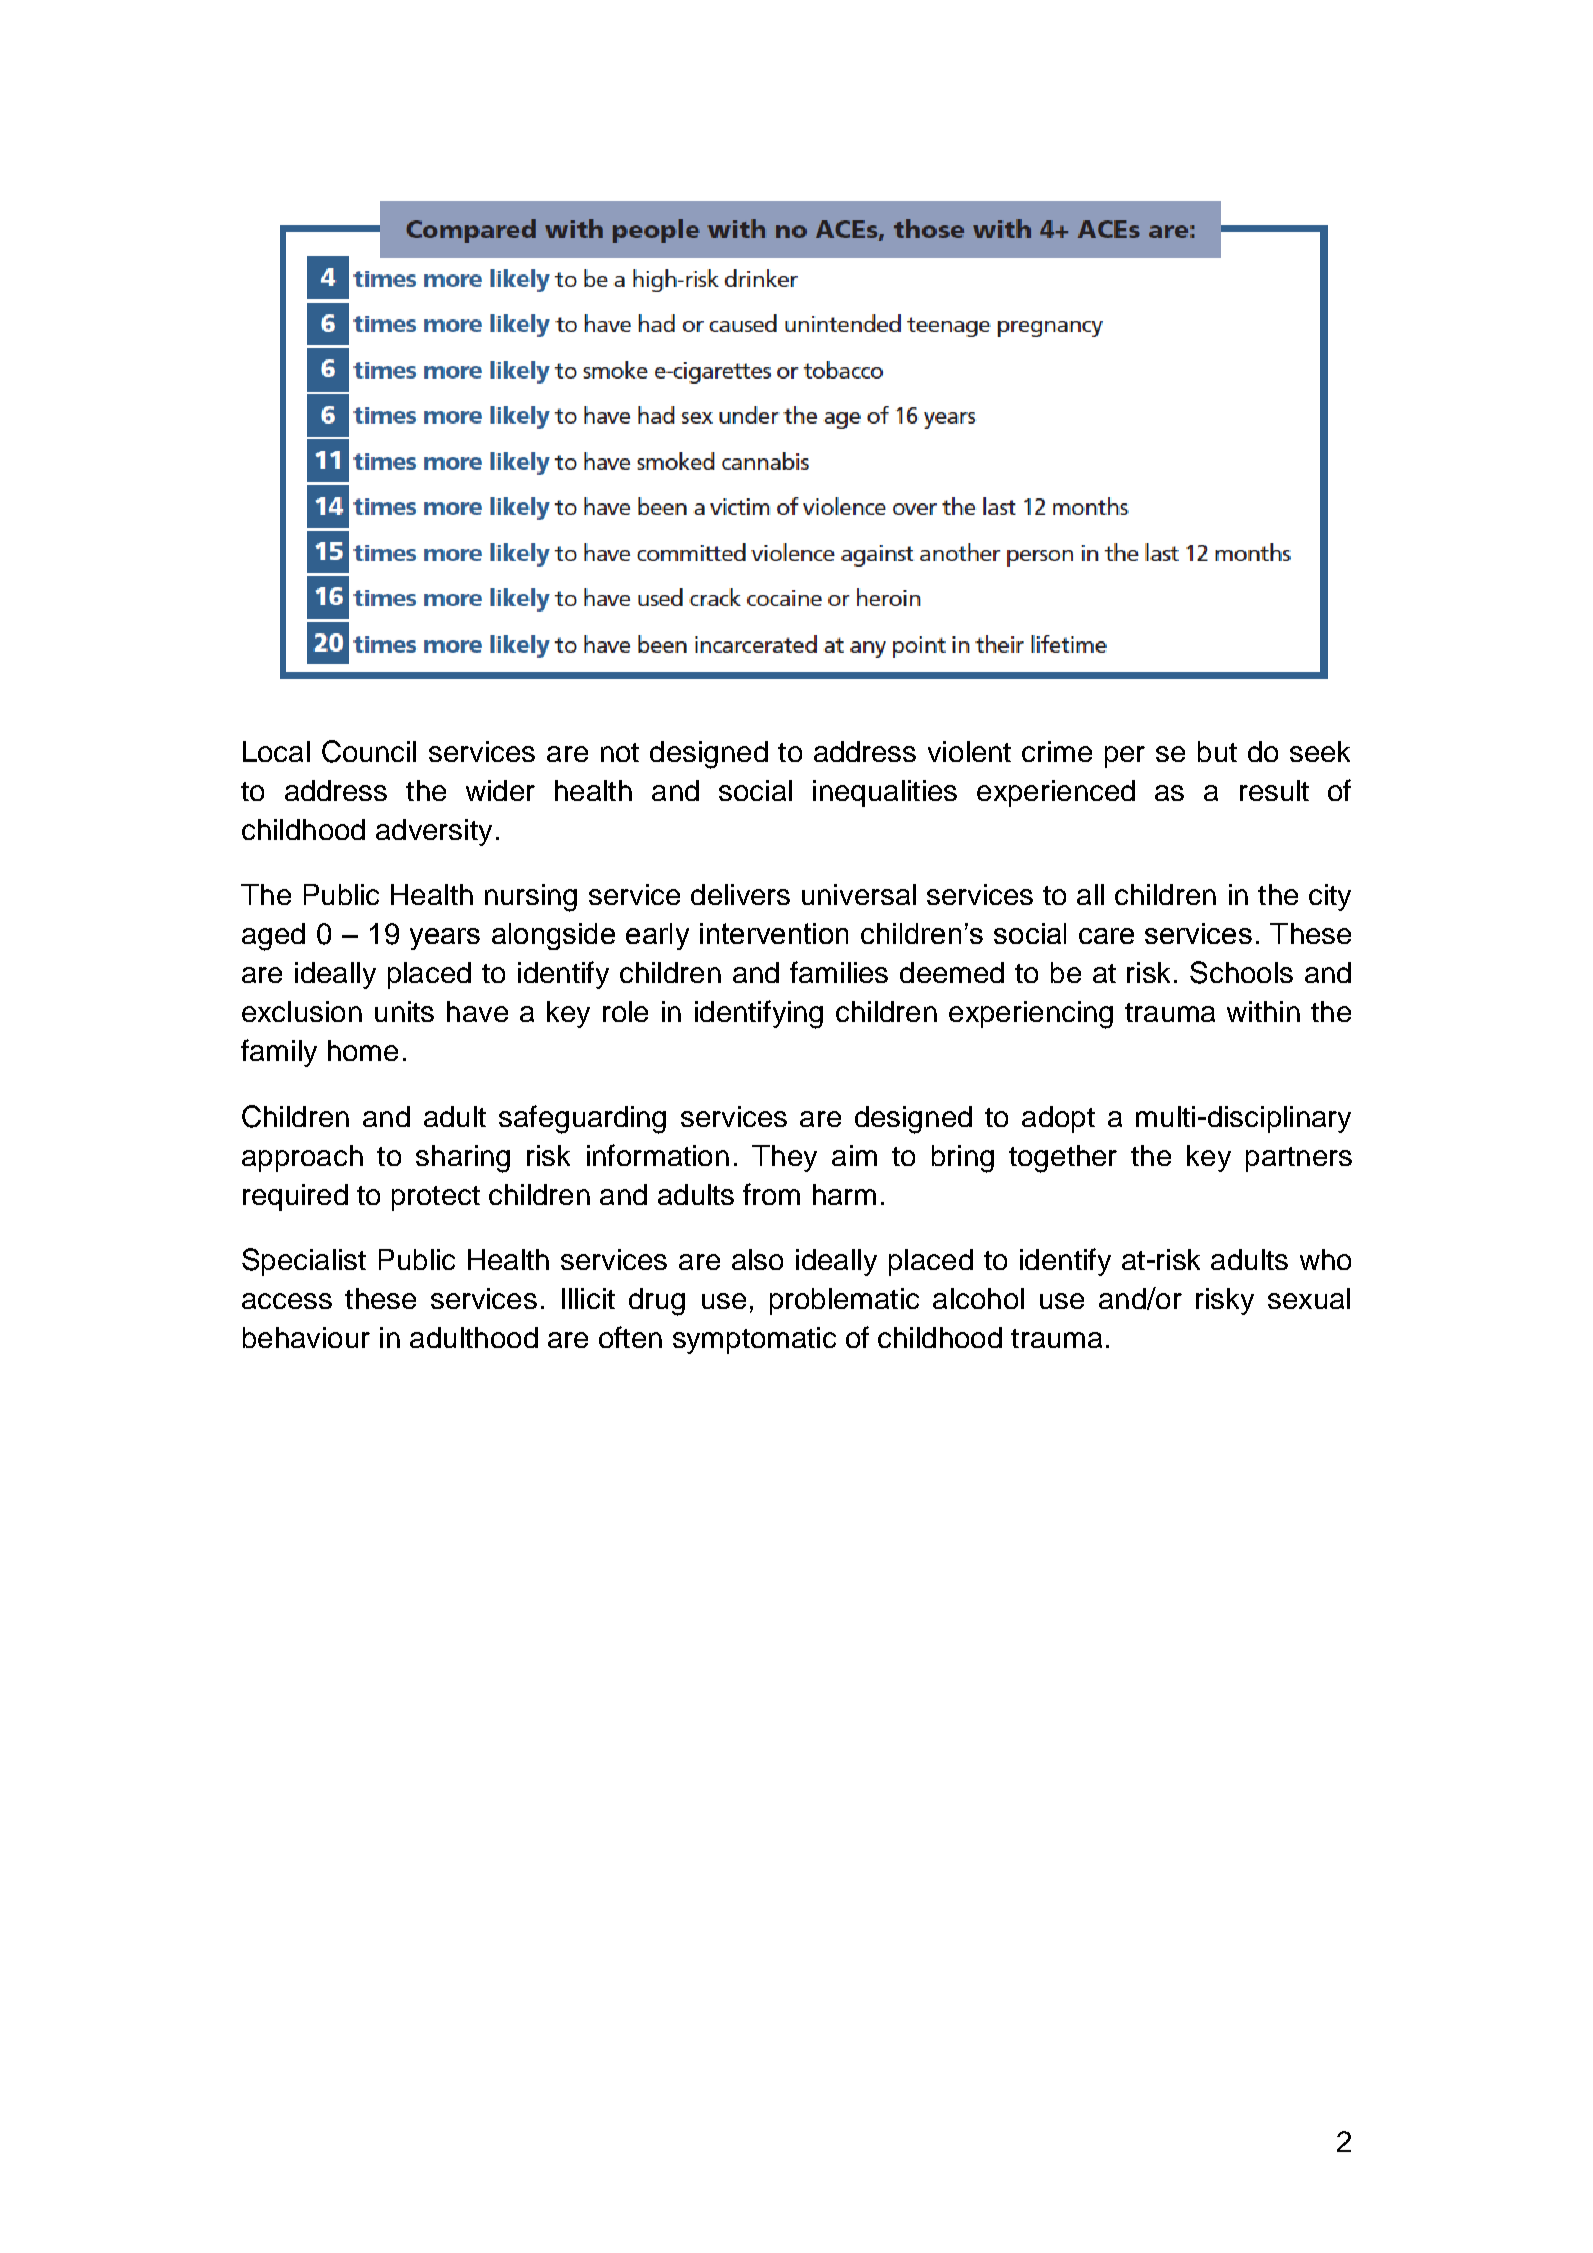 Image resolution: width=1593 pixels, height=2253 pixels. Describe the element at coordinates (885, 793) in the image. I see `inequalities` at that location.
